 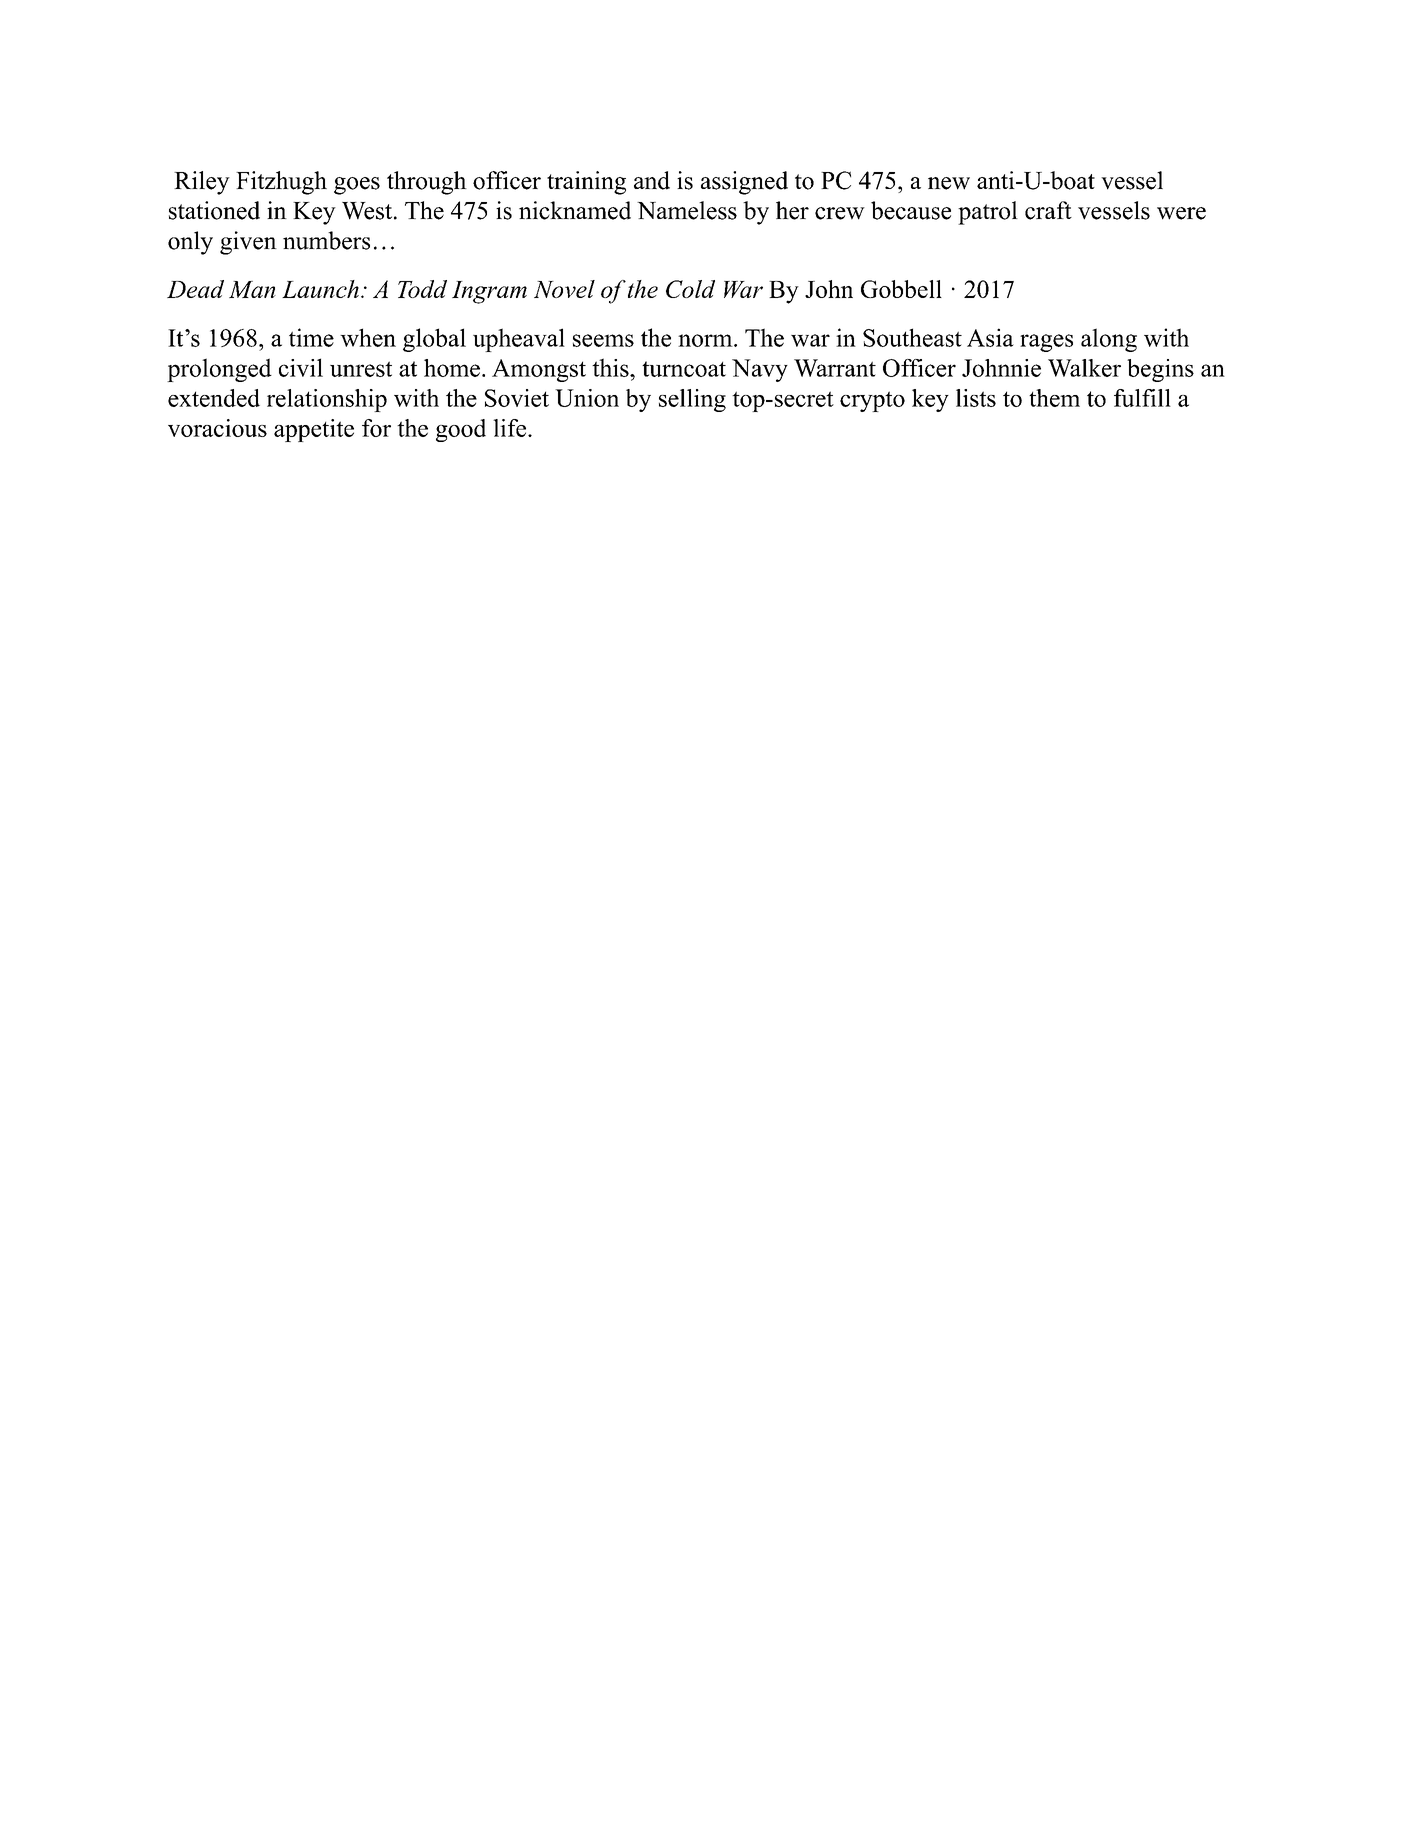 What do you see at coordinates (652, 180) in the screenshot?
I see `and` at bounding box center [652, 180].
